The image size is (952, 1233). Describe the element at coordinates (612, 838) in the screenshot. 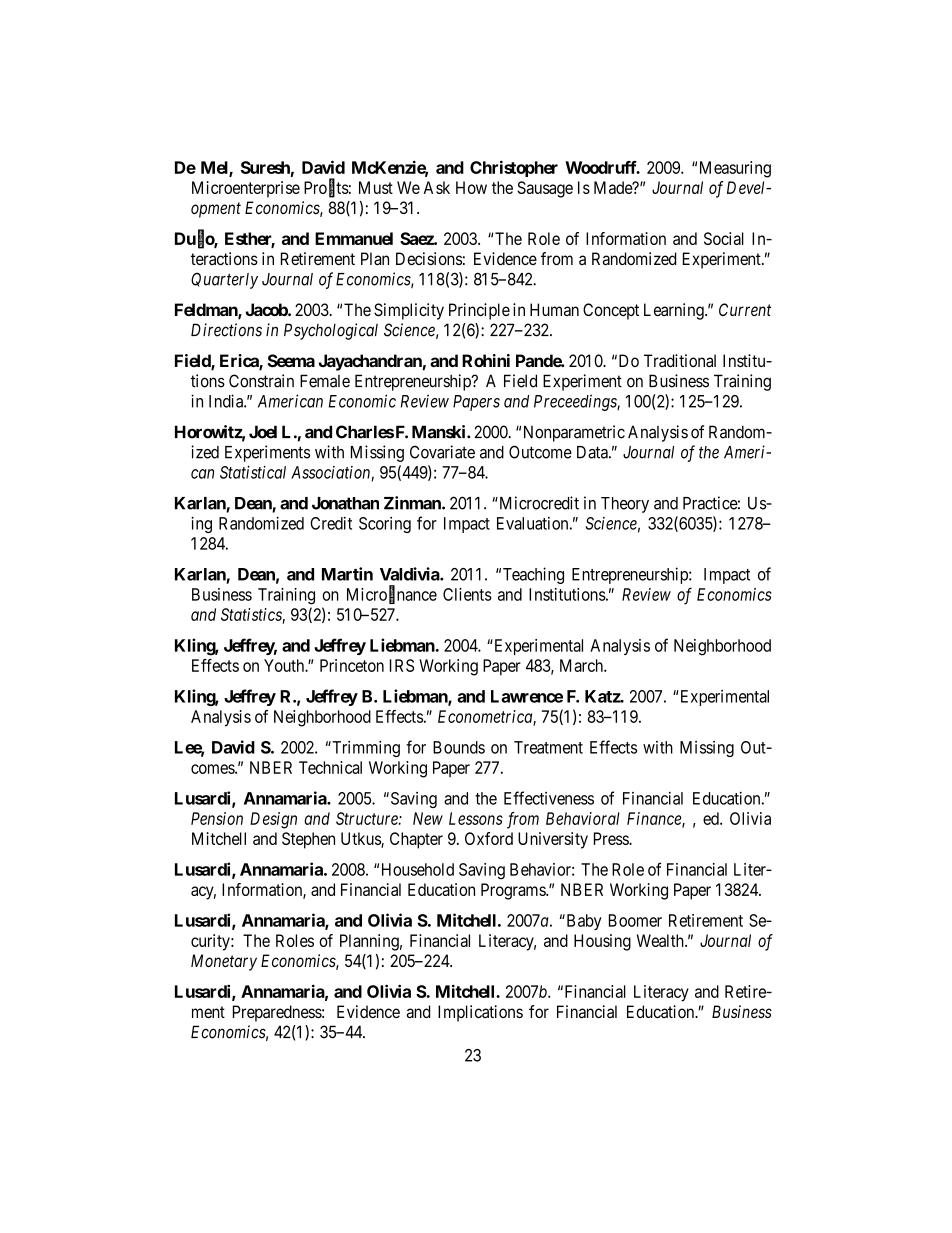

I see `Press` at that location.
